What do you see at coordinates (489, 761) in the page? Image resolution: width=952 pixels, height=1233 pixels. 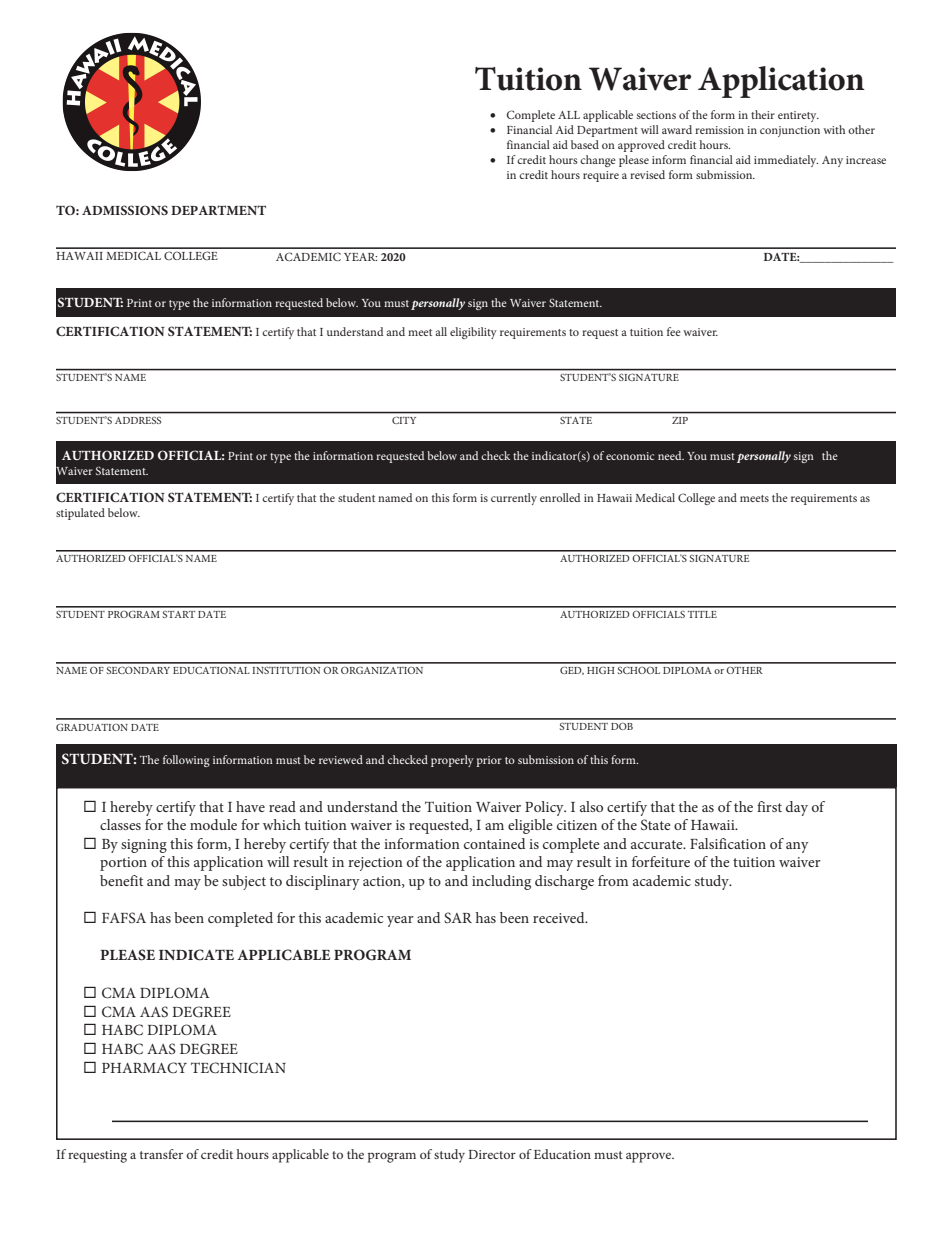 I see `prior` at bounding box center [489, 761].
